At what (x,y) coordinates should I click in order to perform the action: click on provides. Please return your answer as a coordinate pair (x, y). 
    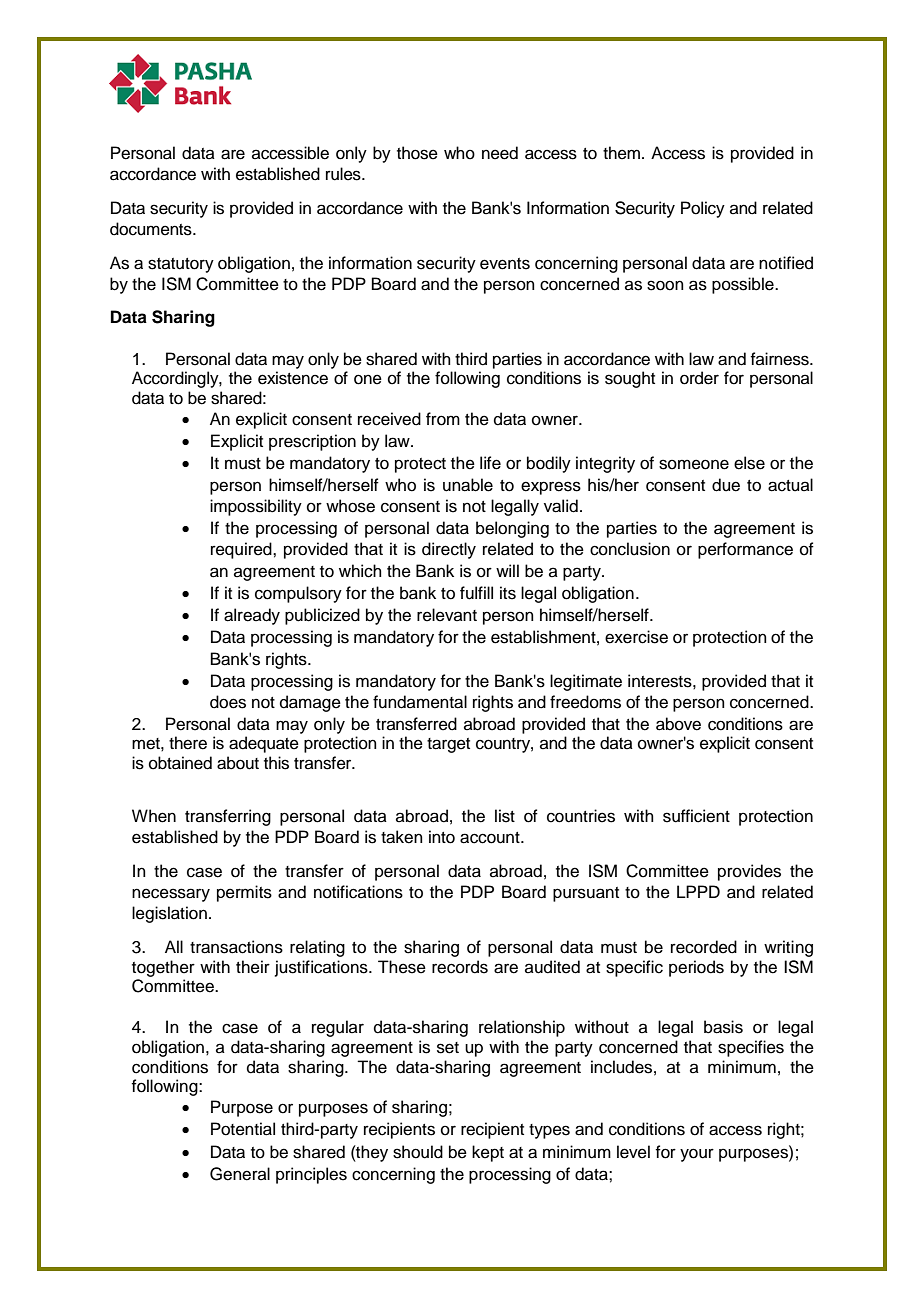
    Looking at the image, I should click on (749, 872).
